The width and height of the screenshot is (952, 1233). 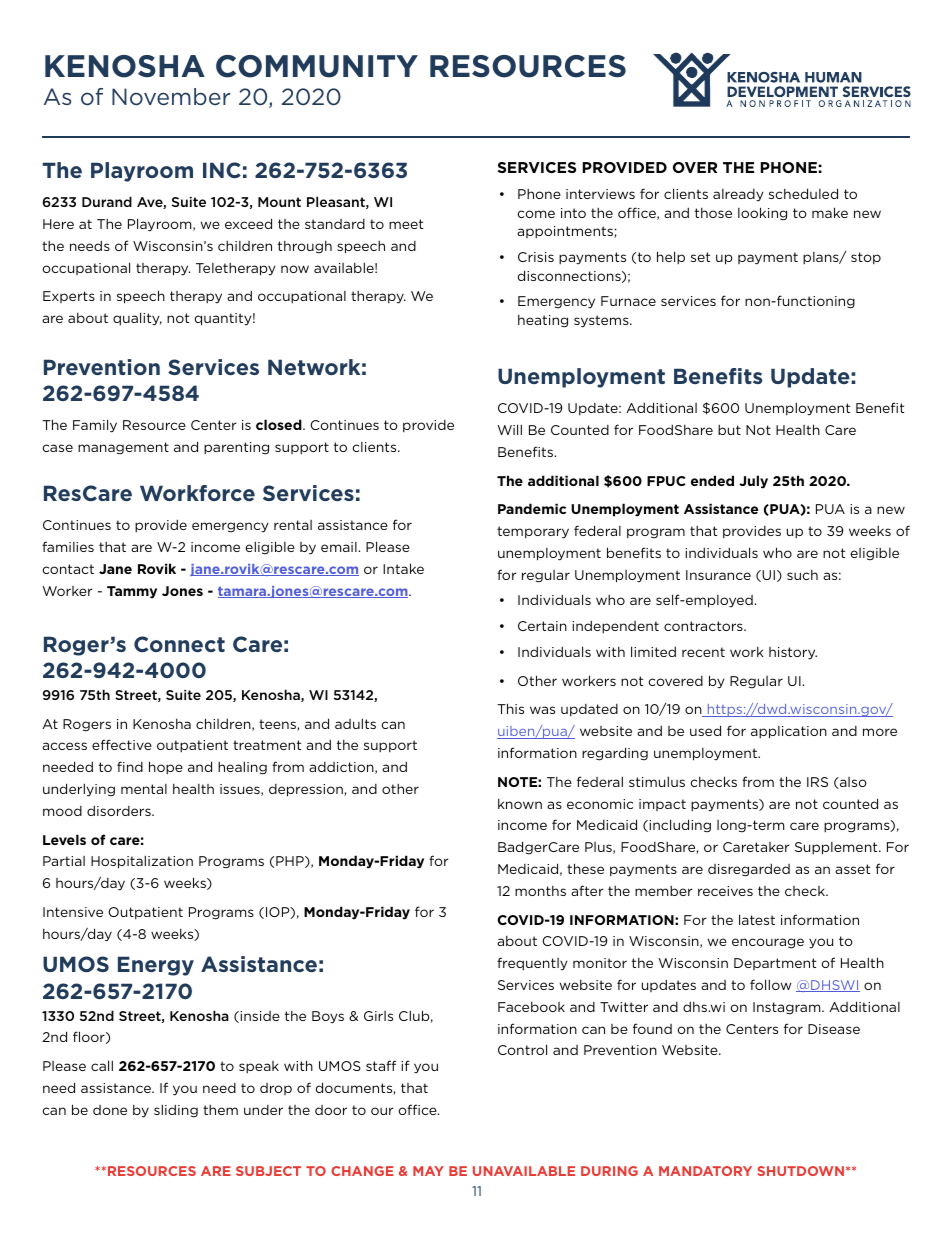 I want to click on November, so click(x=171, y=97).
